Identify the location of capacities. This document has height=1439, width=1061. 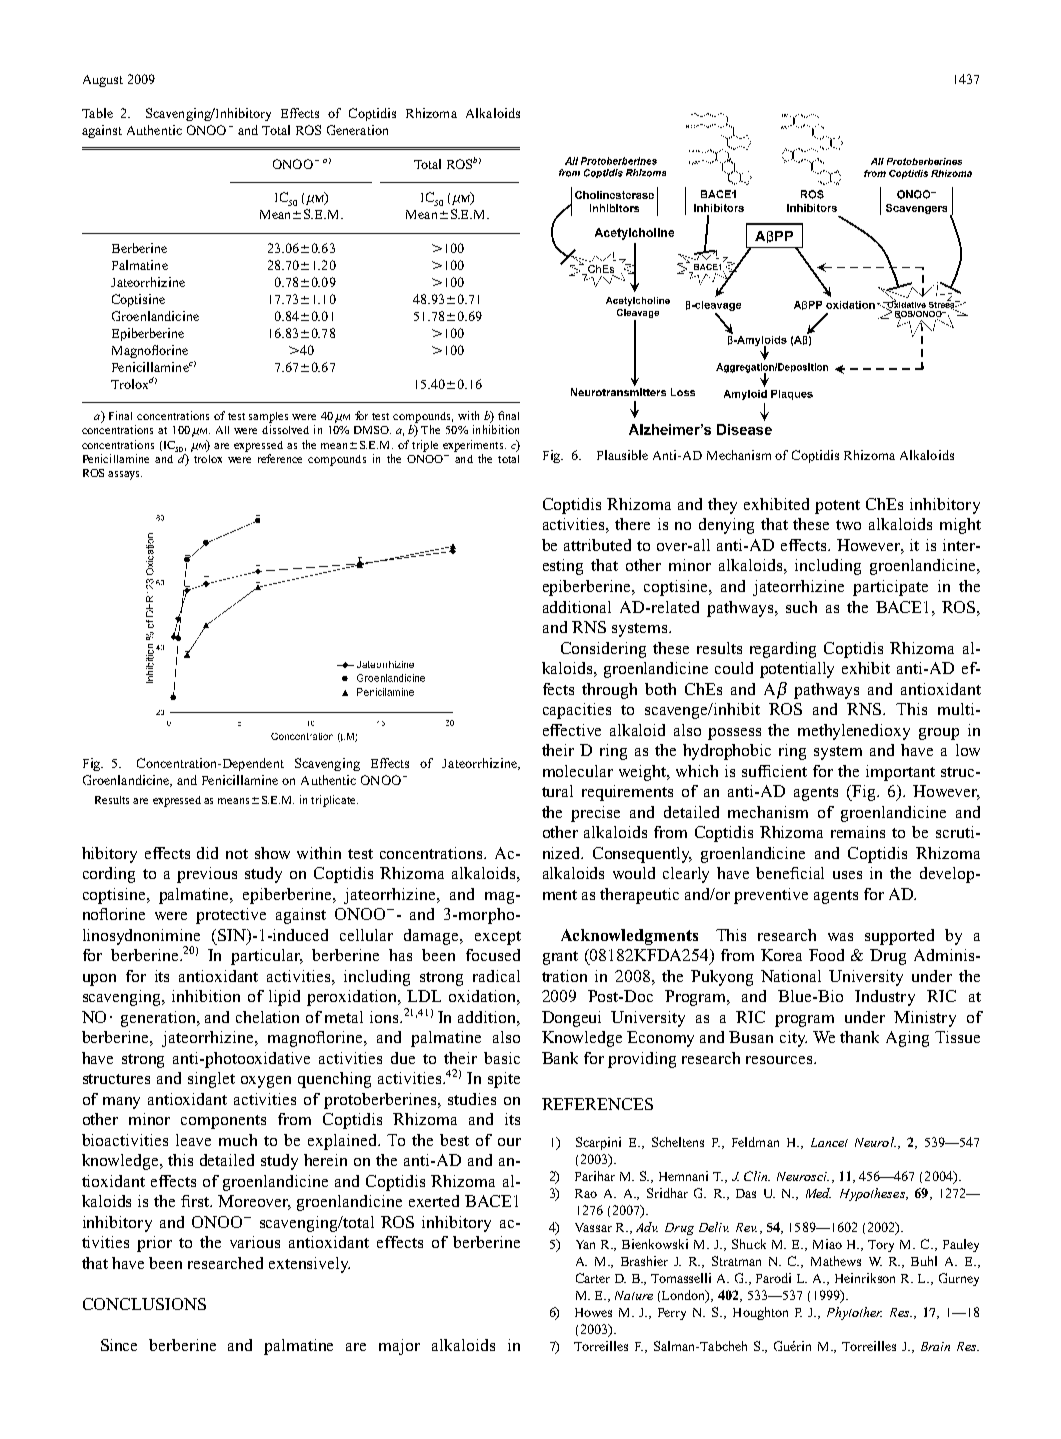
(577, 711).
